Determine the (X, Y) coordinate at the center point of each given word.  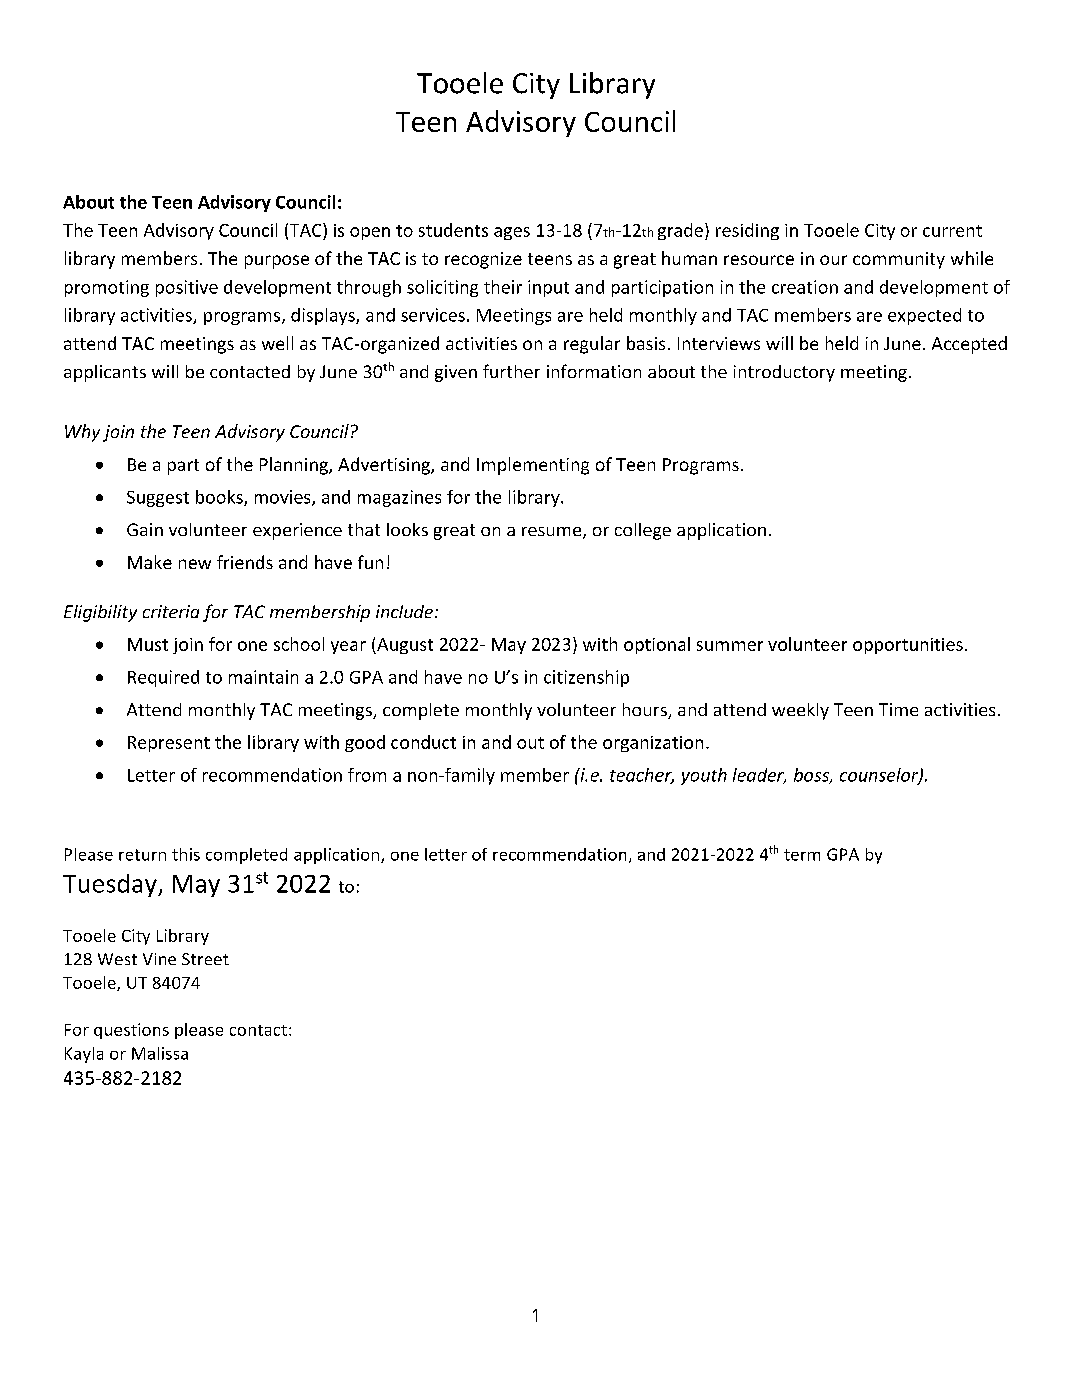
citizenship (586, 678)
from (367, 775)
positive (187, 288)
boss (812, 776)
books (220, 498)
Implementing (533, 466)
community (899, 260)
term (802, 855)
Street (205, 959)
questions (131, 1031)
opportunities (908, 646)
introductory (784, 373)
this (186, 854)
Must (148, 644)
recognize (483, 260)
